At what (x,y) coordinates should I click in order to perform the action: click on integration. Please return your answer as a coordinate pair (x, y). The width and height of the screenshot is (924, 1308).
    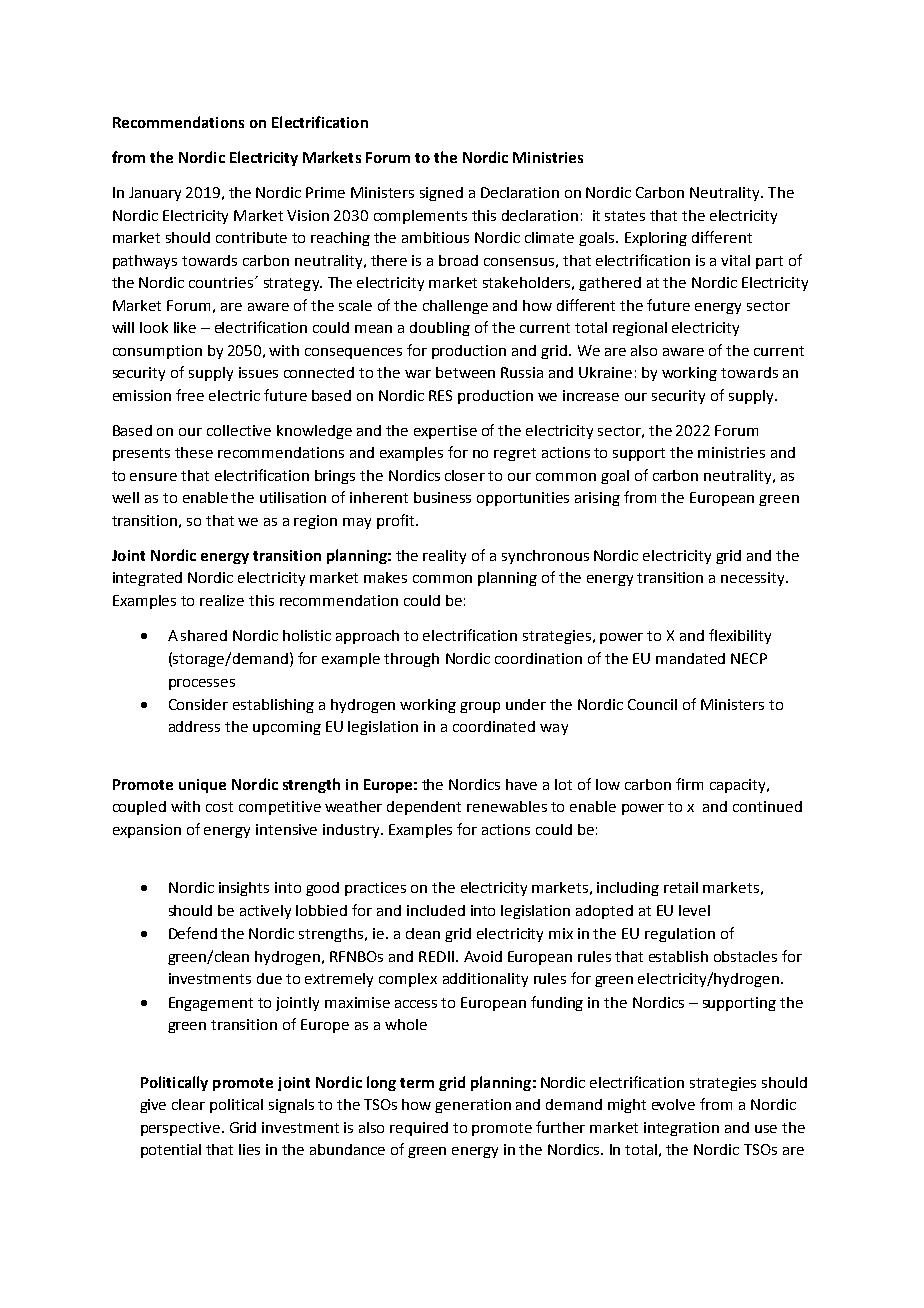
    Looking at the image, I should click on (681, 1129).
